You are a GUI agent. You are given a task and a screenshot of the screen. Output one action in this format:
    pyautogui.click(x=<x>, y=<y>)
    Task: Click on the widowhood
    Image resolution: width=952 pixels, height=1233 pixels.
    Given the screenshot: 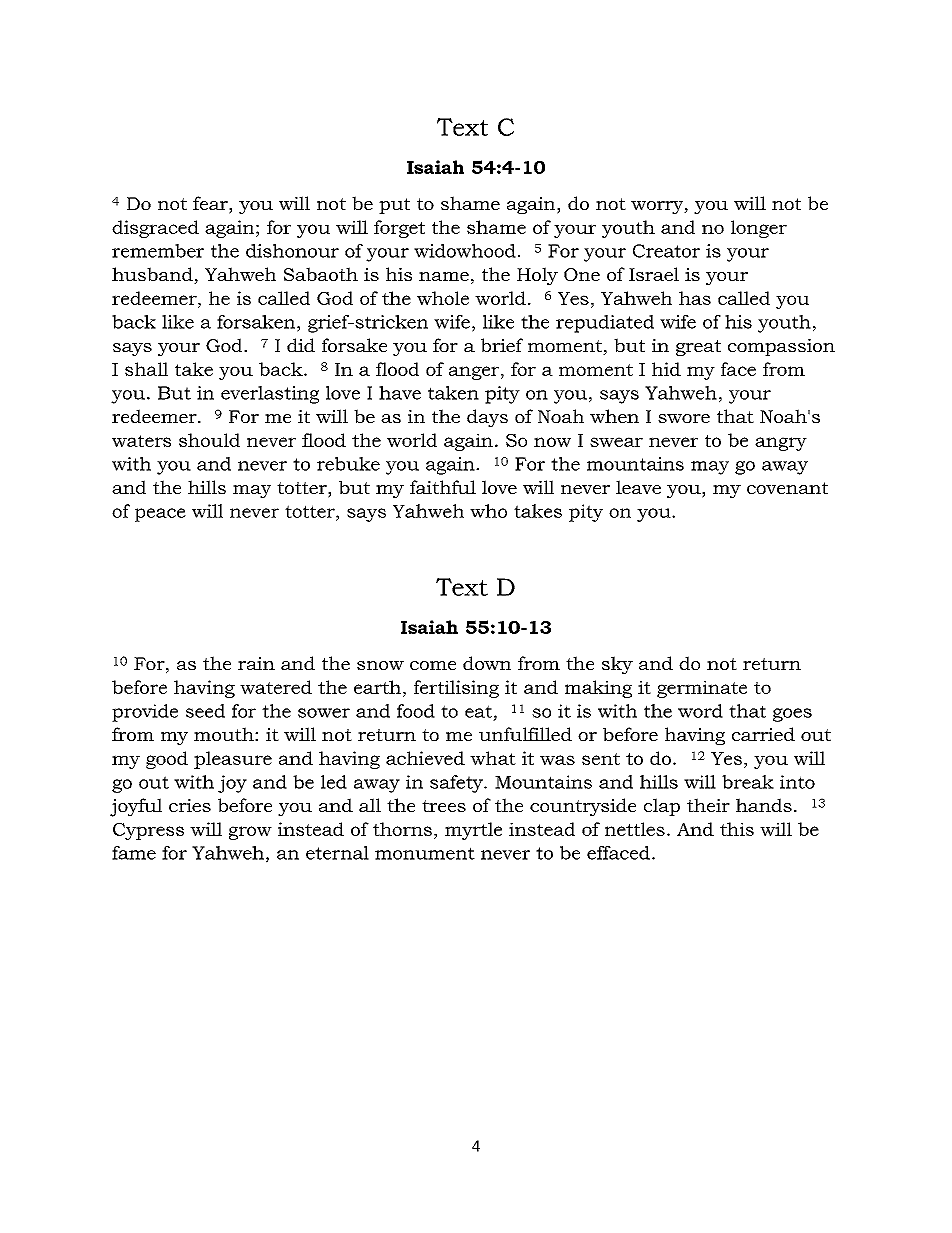 What is the action you would take?
    pyautogui.click(x=465, y=251)
